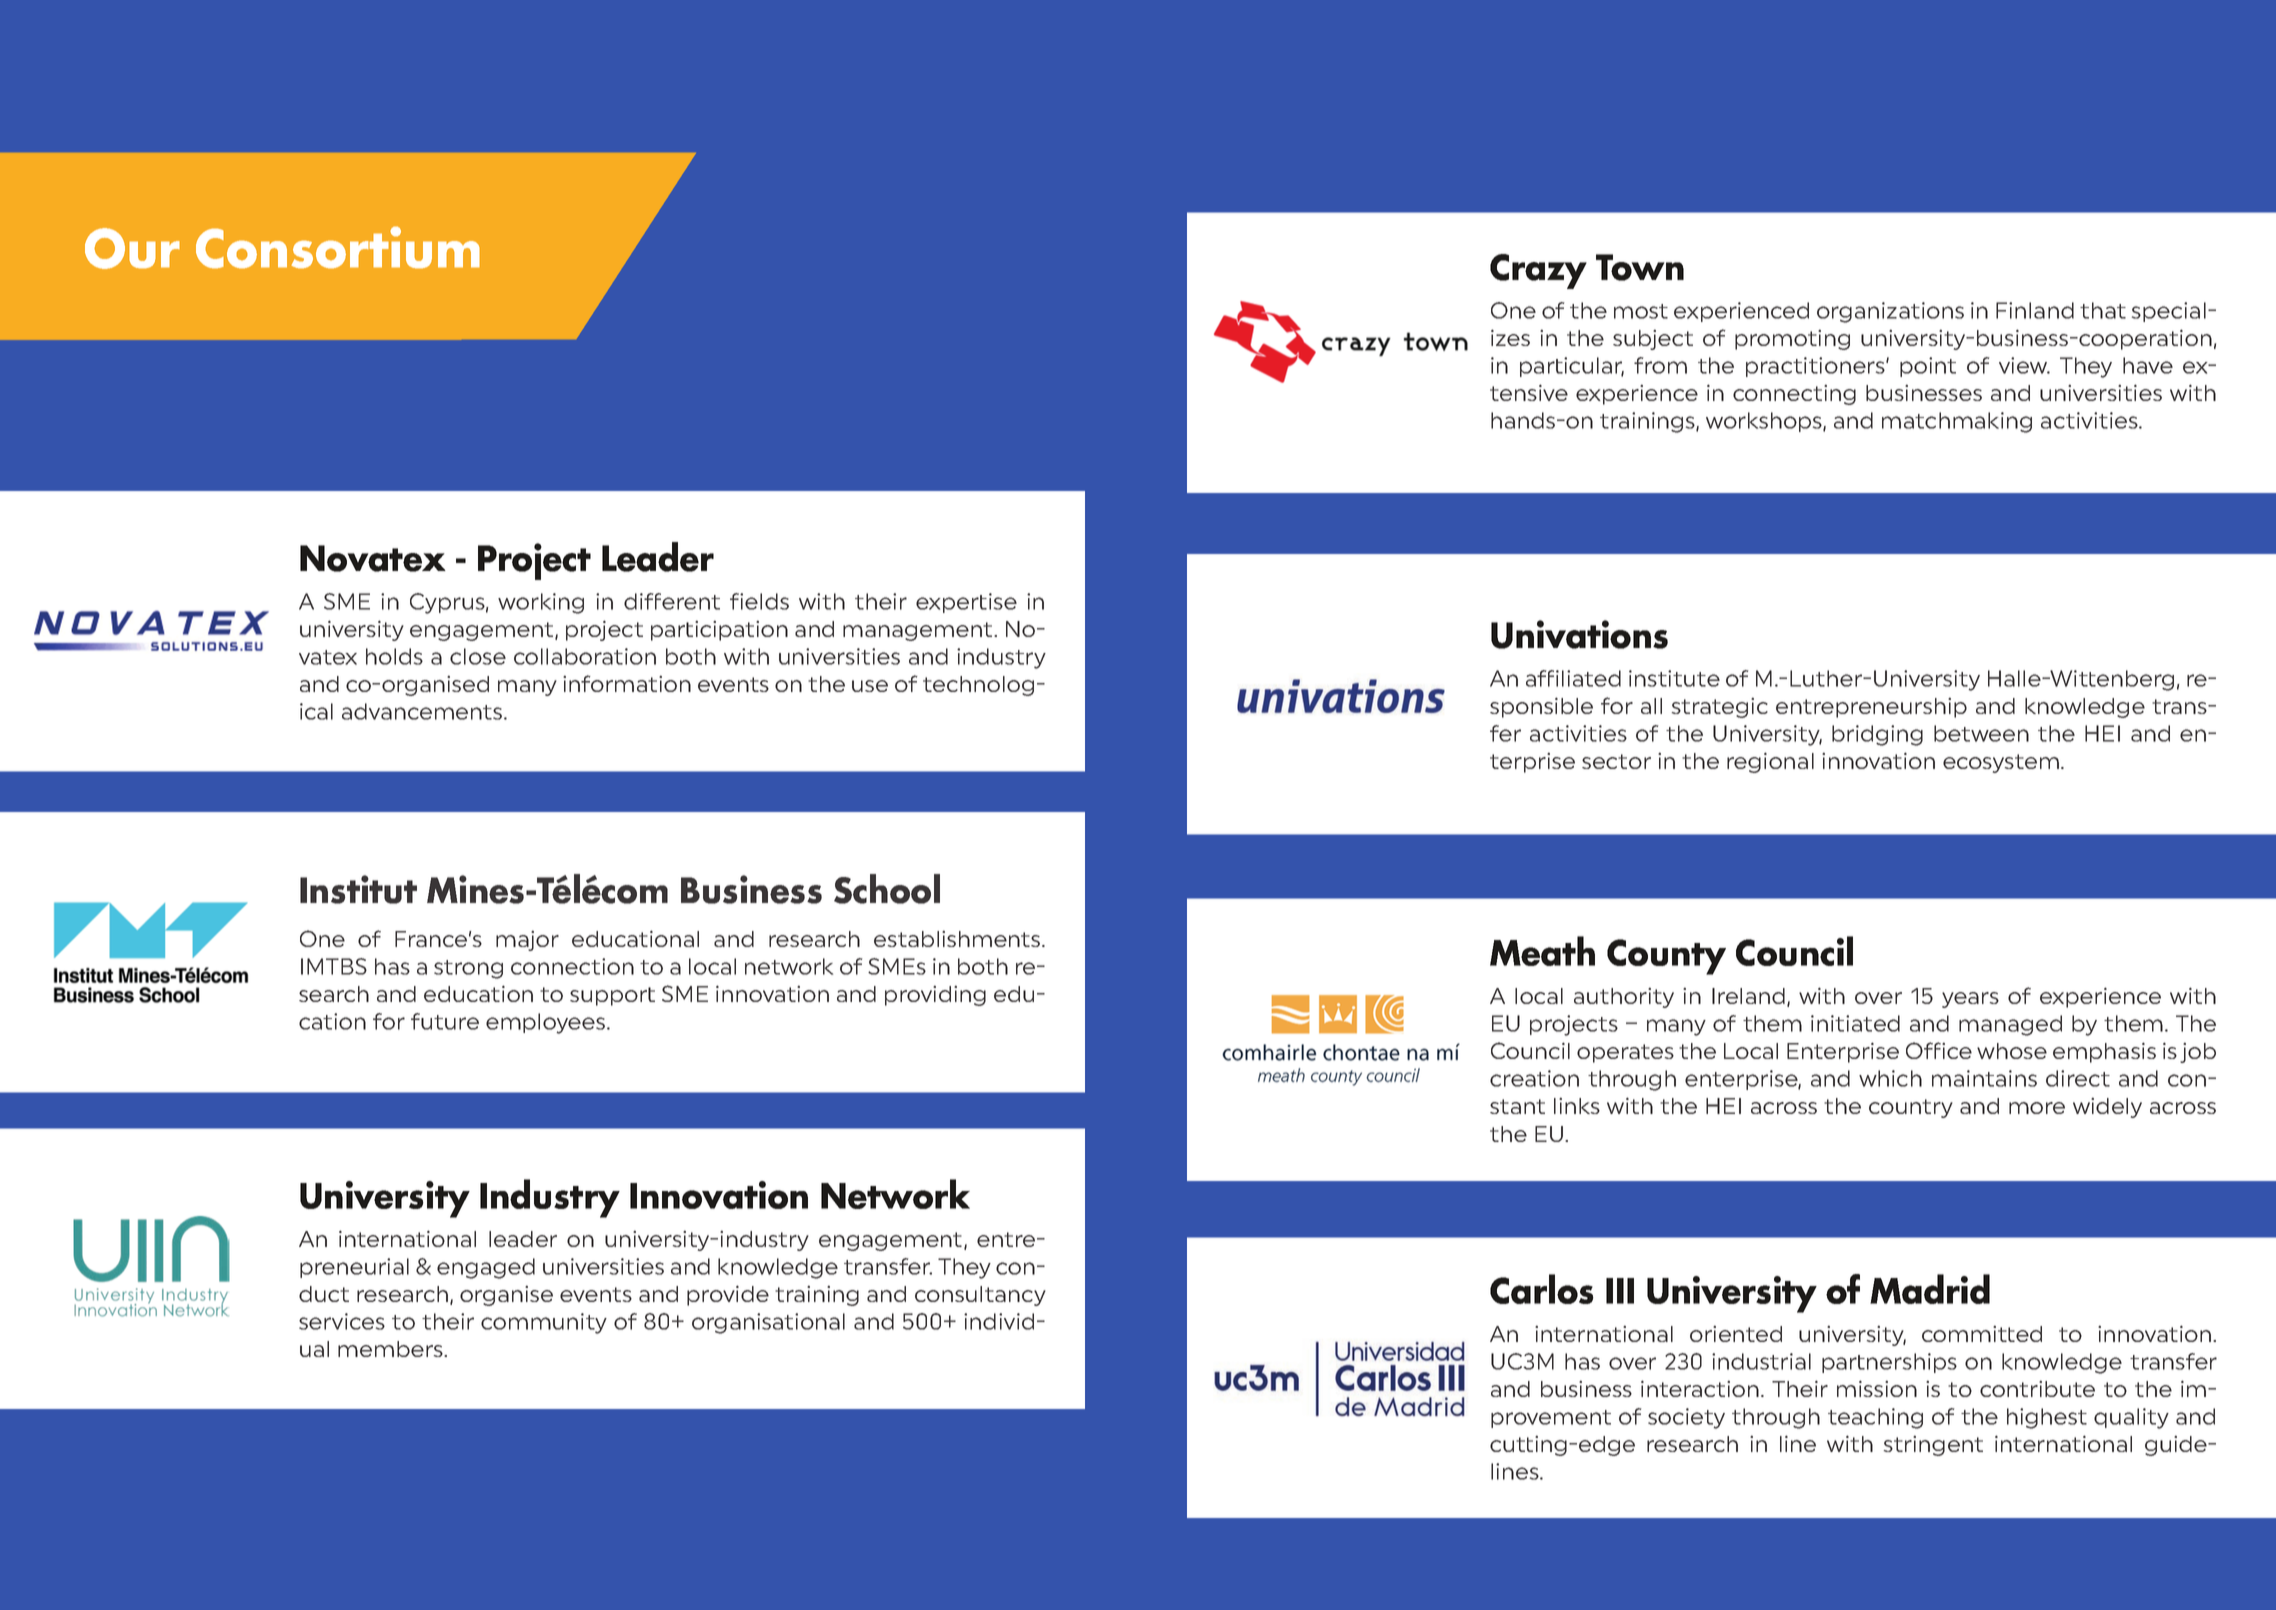  What do you see at coordinates (445, 1021) in the screenshot?
I see `future` at bounding box center [445, 1021].
